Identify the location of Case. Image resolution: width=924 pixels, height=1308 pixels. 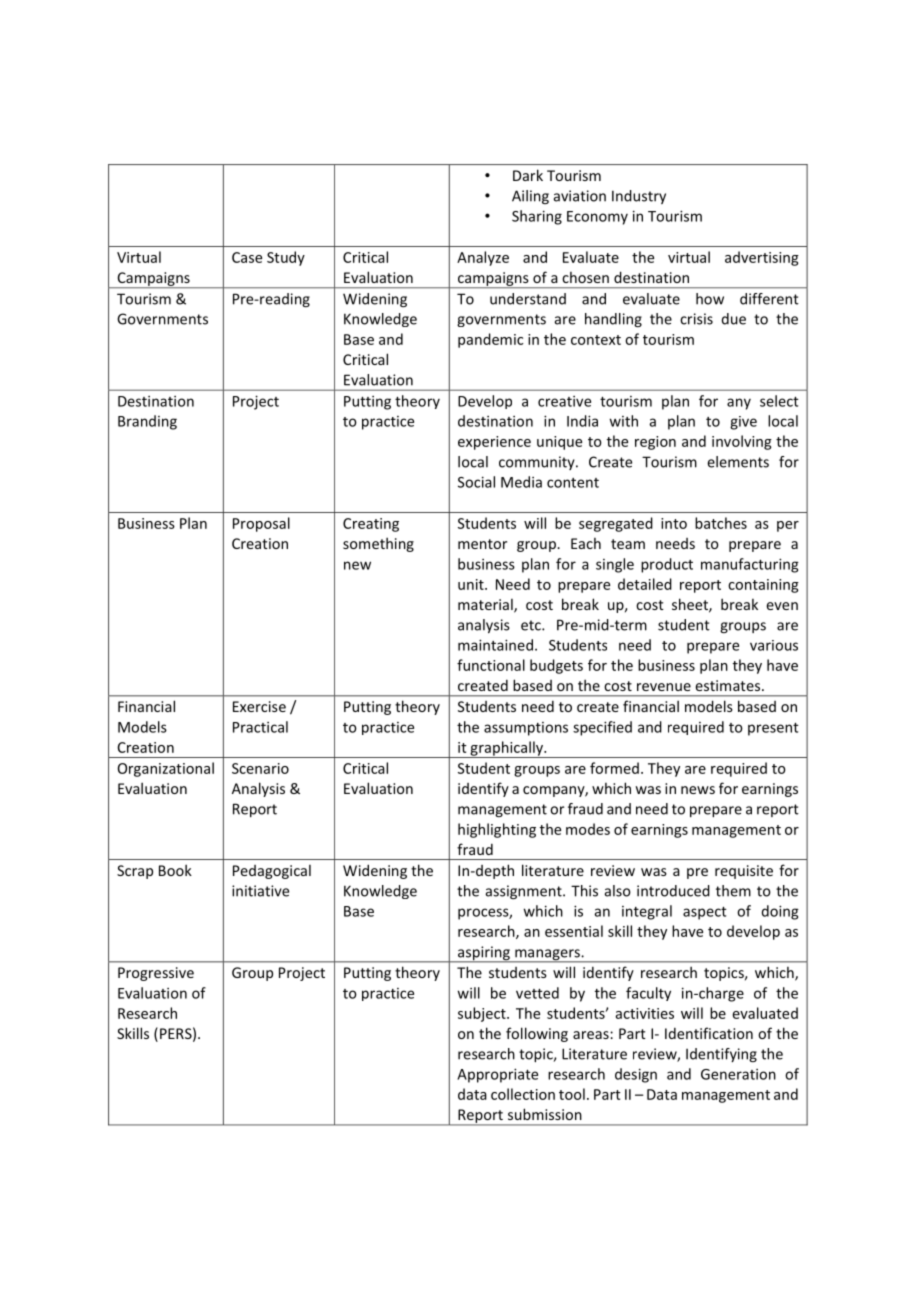
(247, 257).
